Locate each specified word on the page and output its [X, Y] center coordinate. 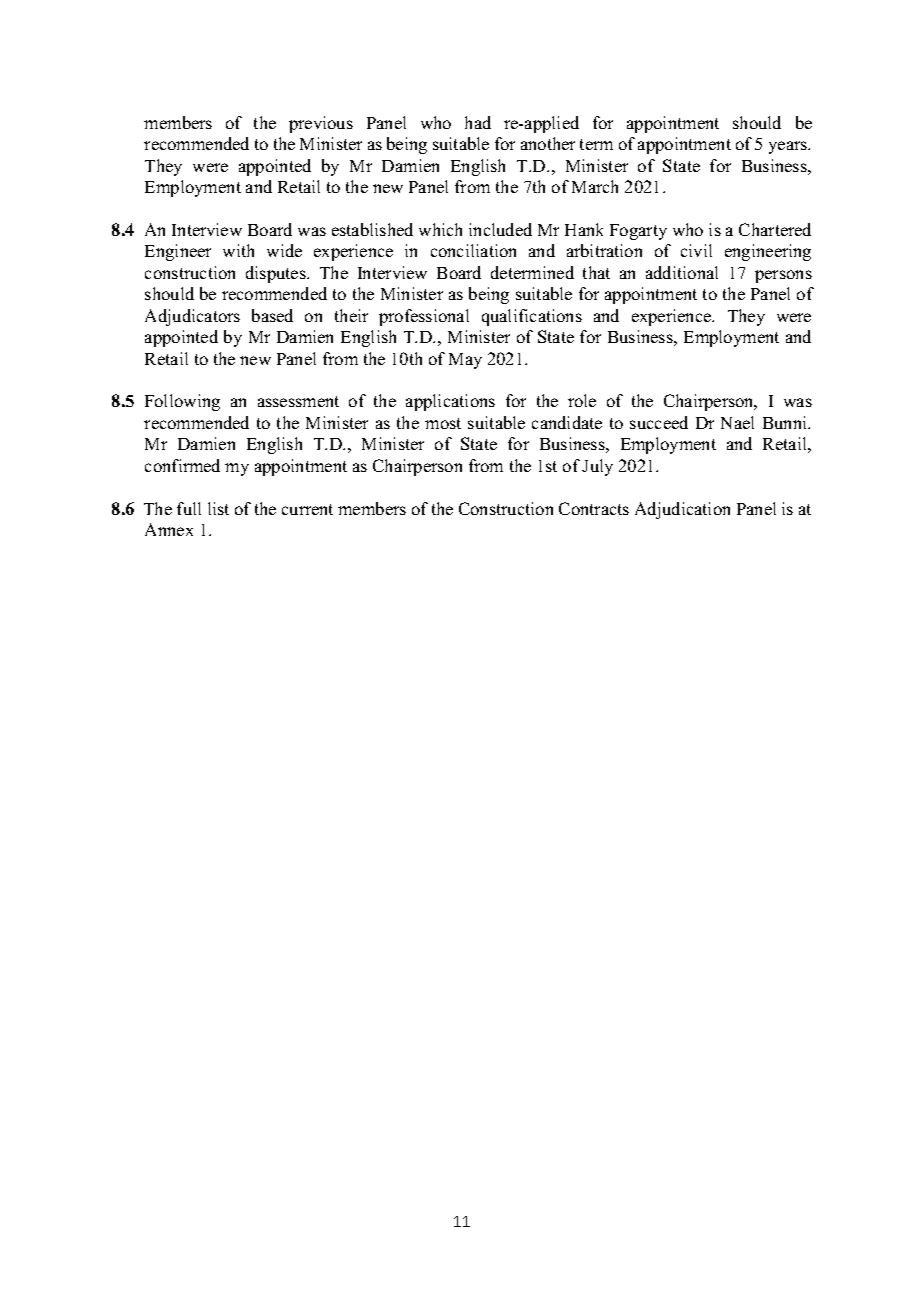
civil [696, 250]
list [218, 508]
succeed [659, 422]
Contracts [594, 508]
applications [450, 402]
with [238, 250]
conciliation [473, 250]
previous [321, 124]
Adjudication [682, 510]
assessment [298, 401]
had [478, 122]
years [789, 147]
